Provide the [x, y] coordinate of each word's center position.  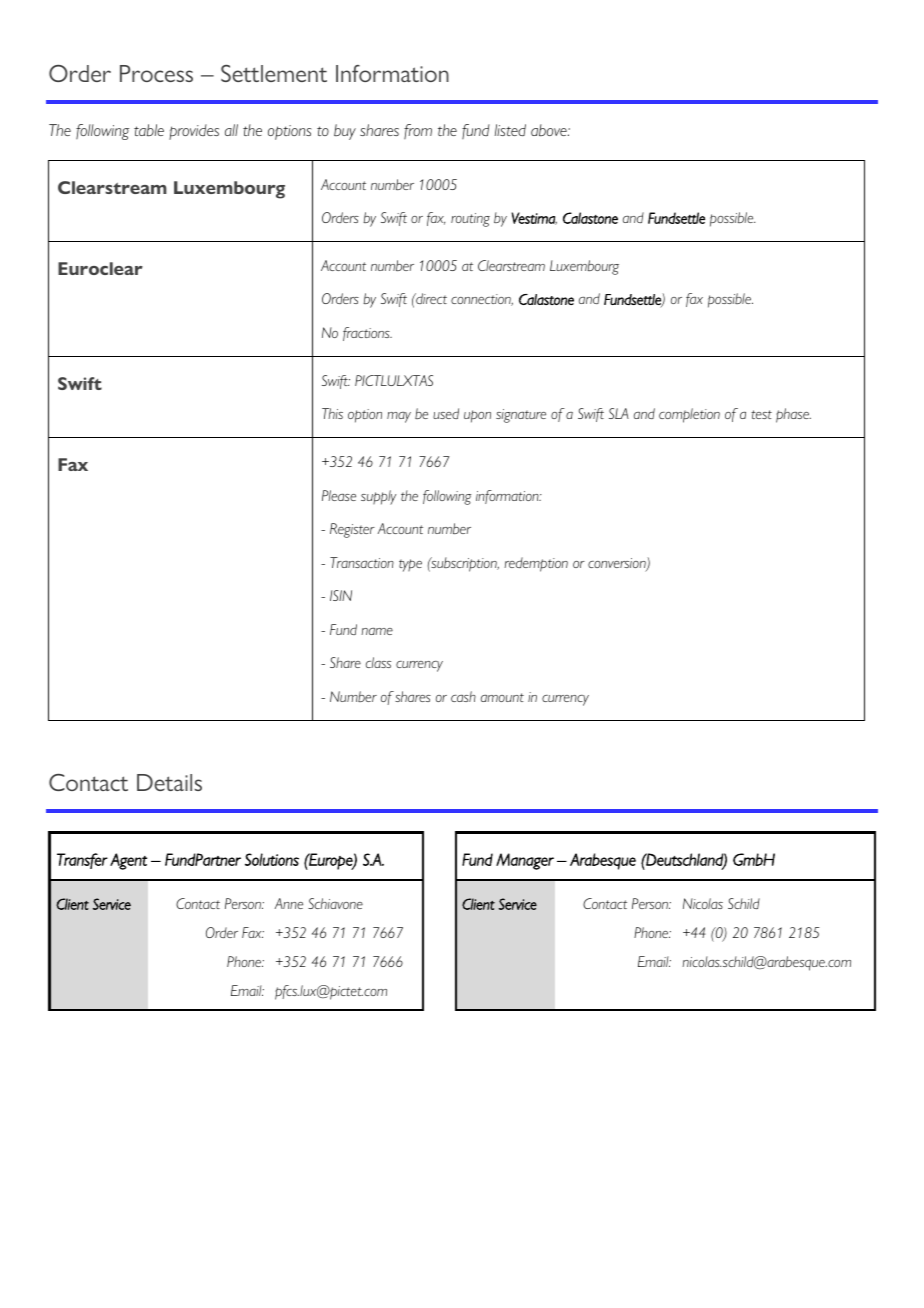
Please [339, 495]
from [418, 131]
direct [430, 298]
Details [169, 782]
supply [378, 497]
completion [689, 415]
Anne [289, 903]
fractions [367, 334]
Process [156, 73]
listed [510, 130]
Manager [525, 861]
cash [463, 696]
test [761, 414]
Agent [128, 861]
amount [502, 697]
